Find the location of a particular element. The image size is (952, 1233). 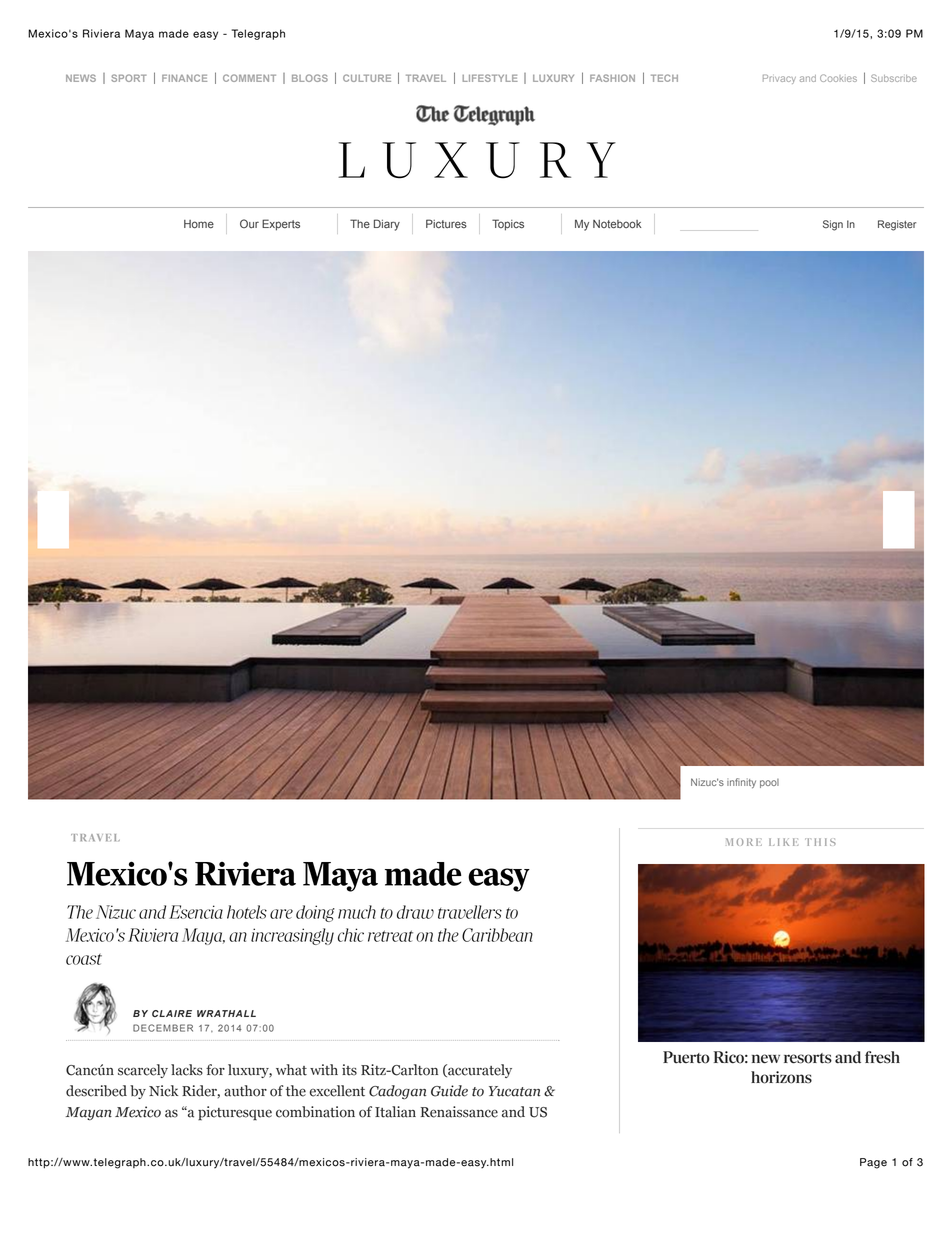

Privacy is located at coordinates (779, 79).
